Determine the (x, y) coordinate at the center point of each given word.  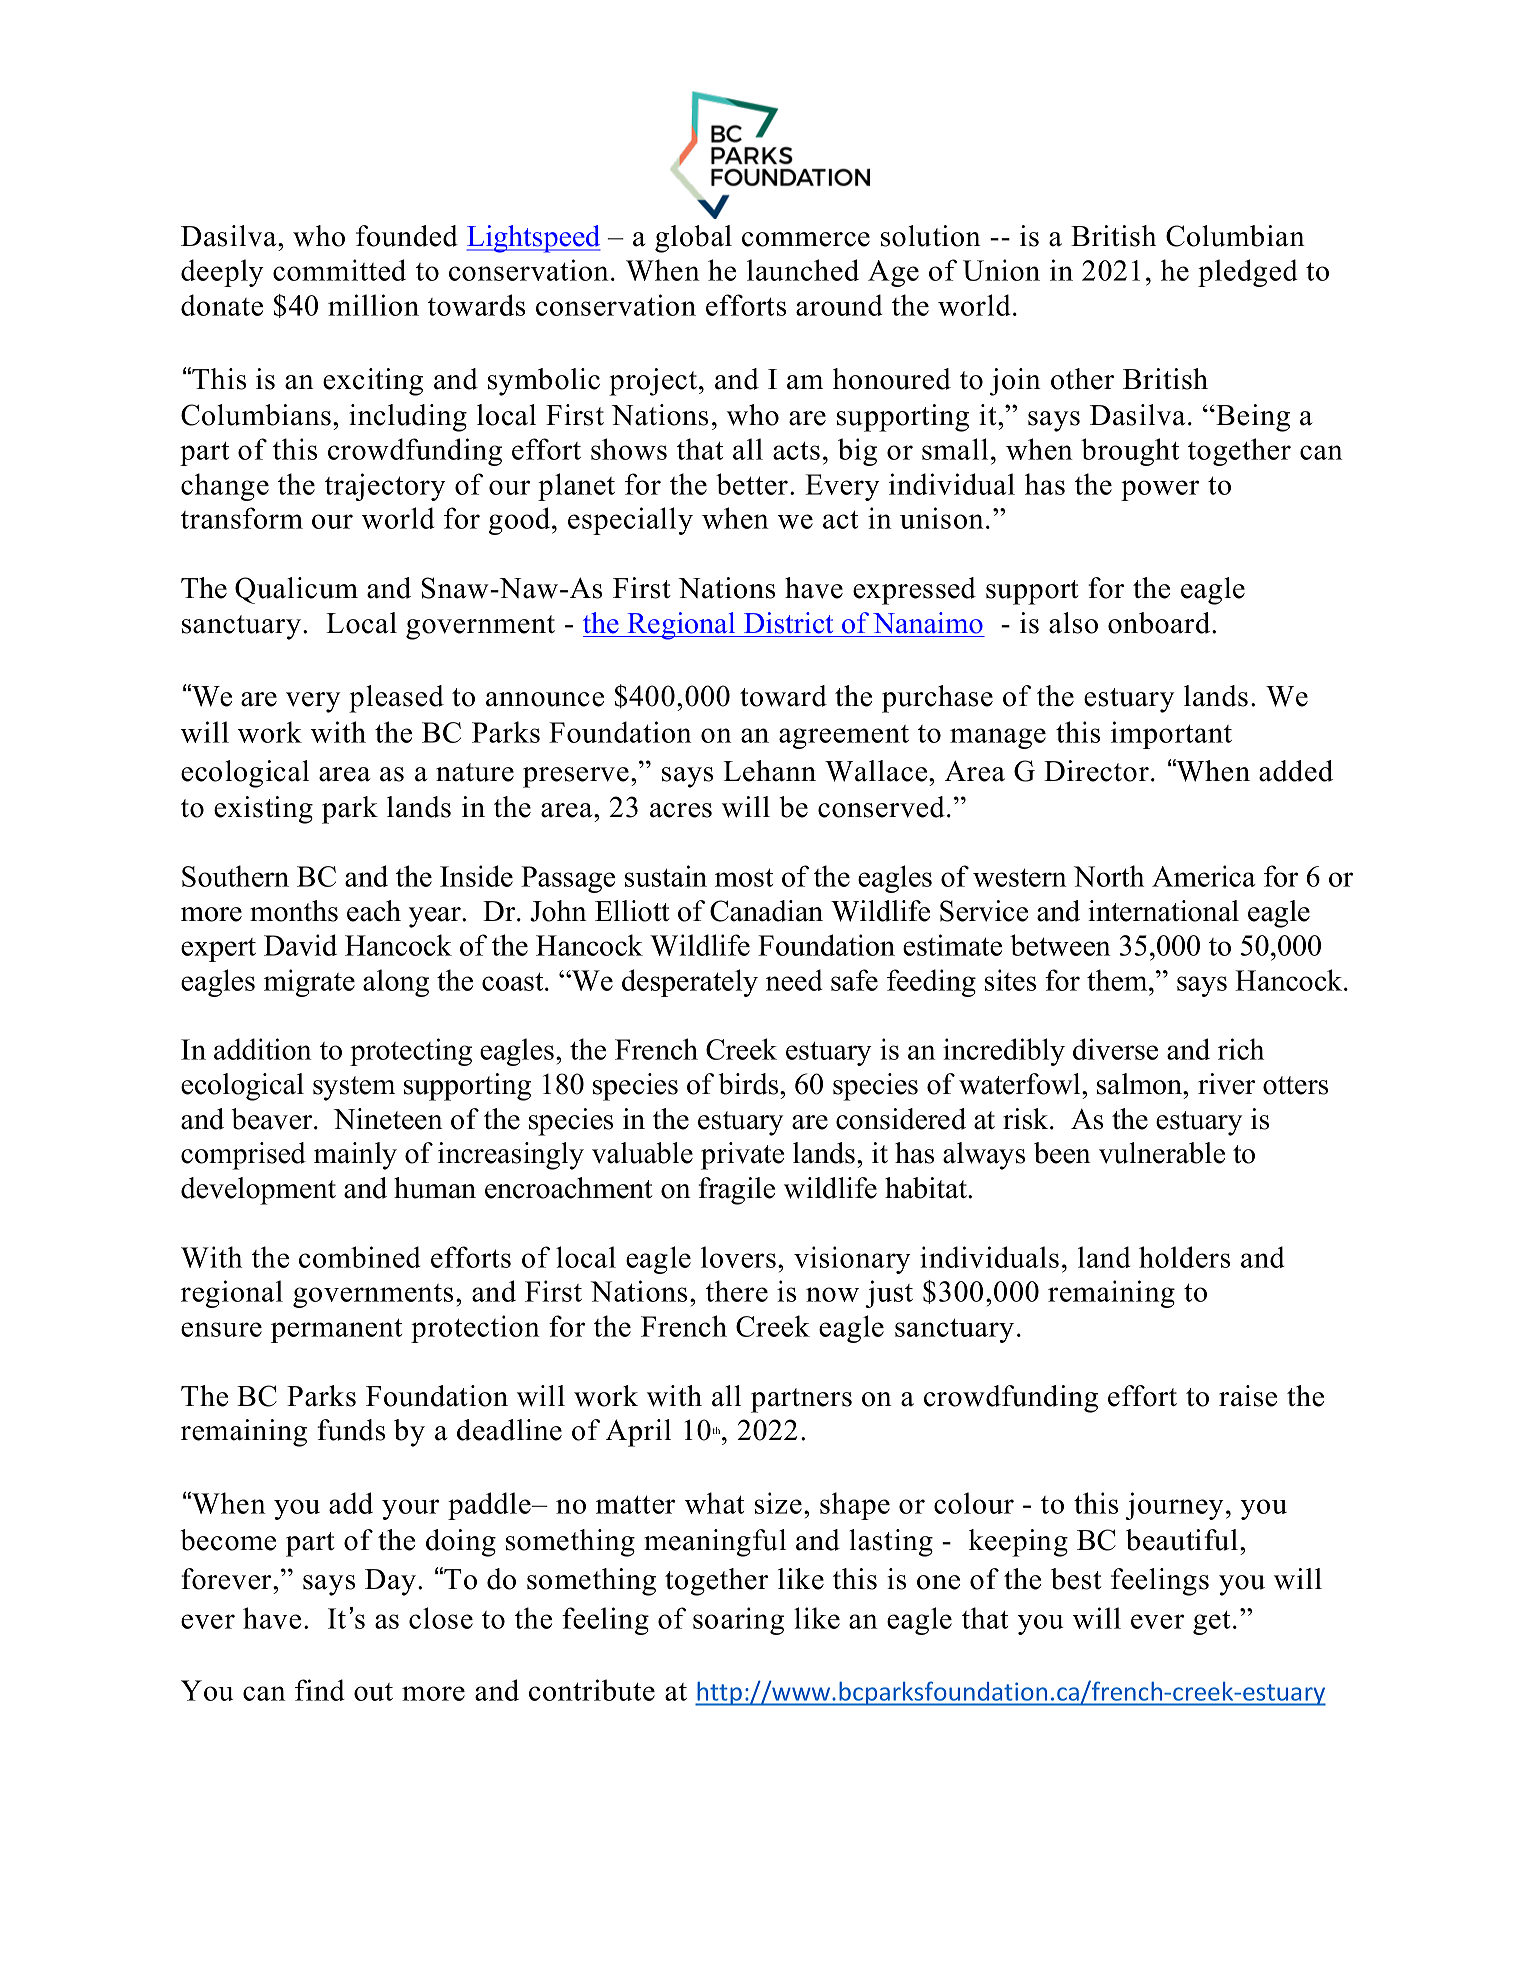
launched (803, 270)
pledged (1248, 273)
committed (339, 270)
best (1076, 1579)
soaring (738, 1621)
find (320, 1690)
